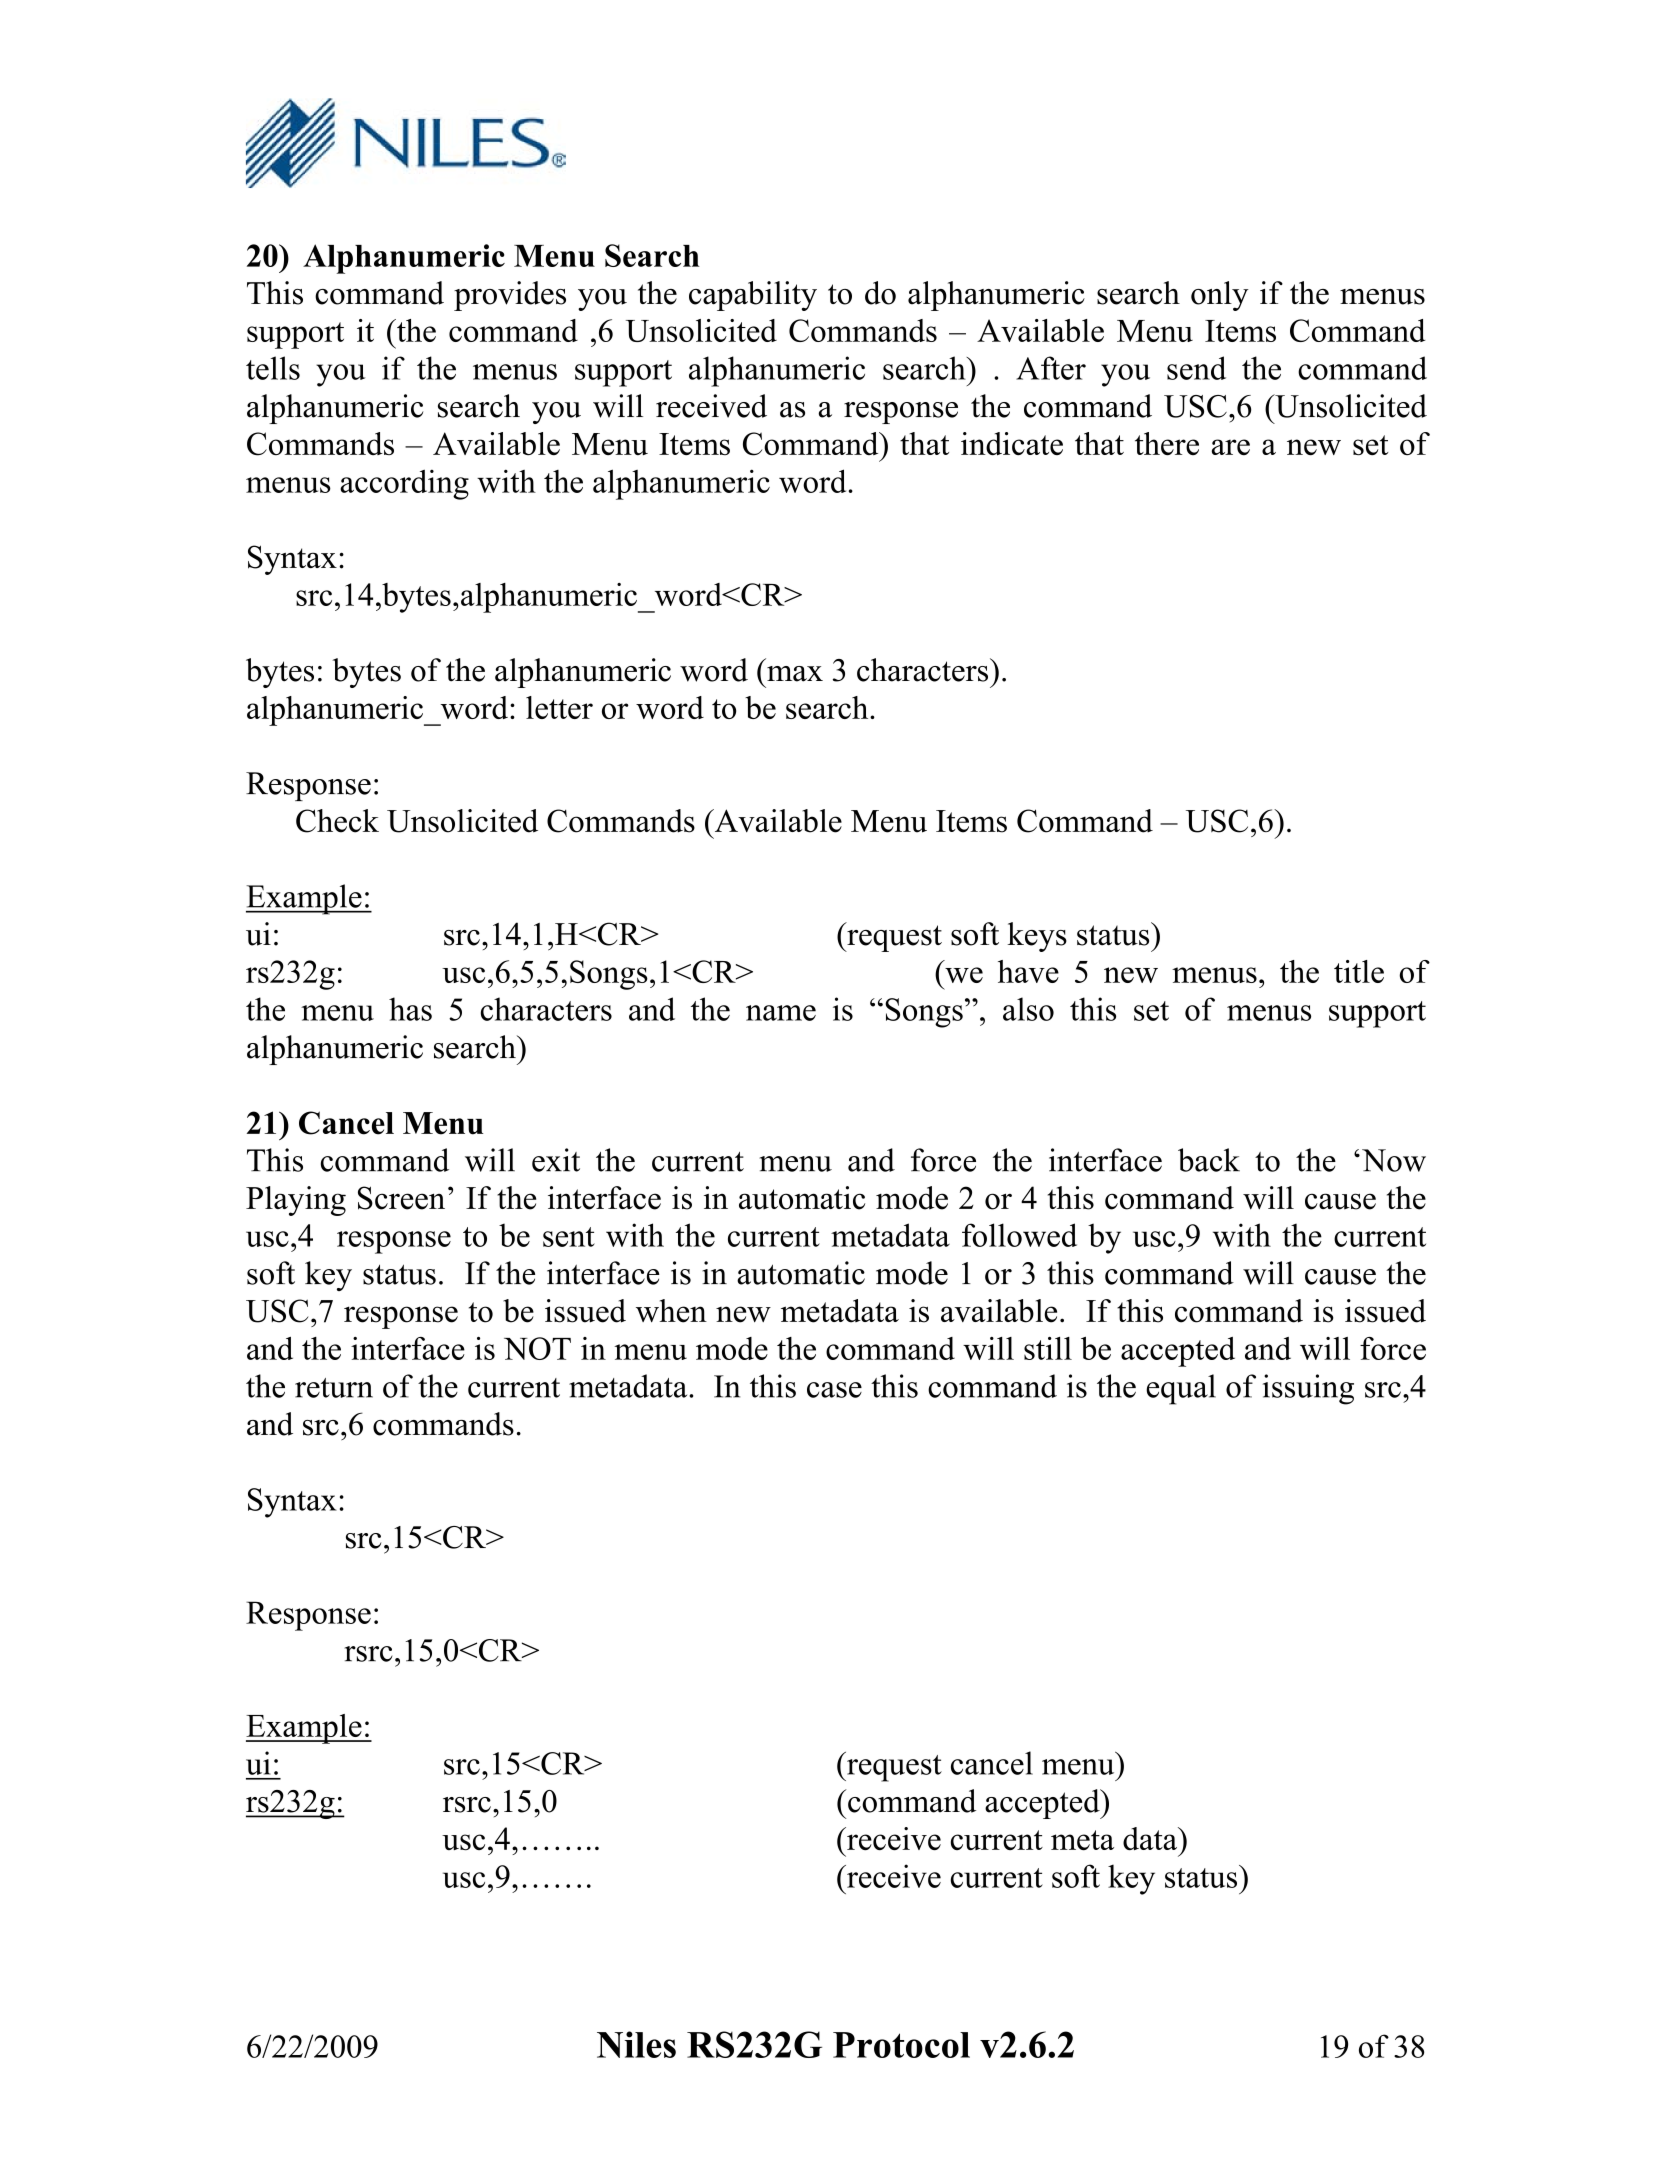  Describe the element at coordinates (1209, 1160) in the document. I see `back` at that location.
